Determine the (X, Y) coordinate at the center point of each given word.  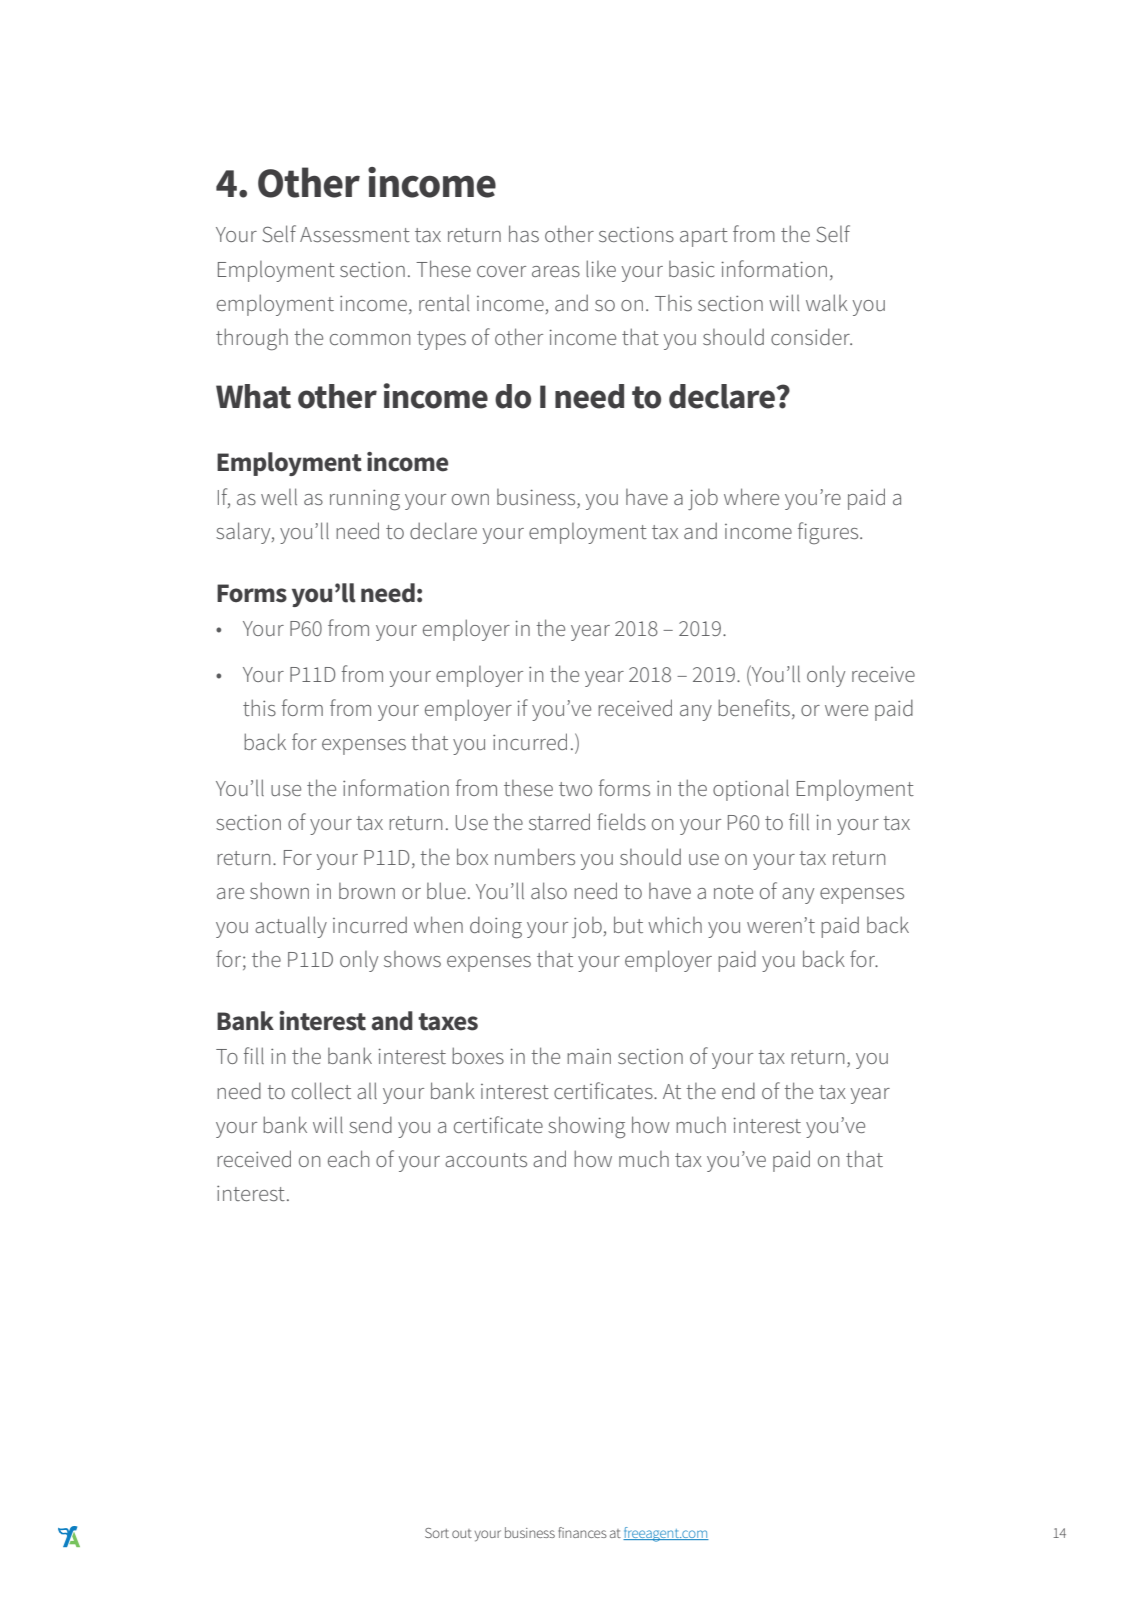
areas (556, 271)
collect (321, 1090)
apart (704, 237)
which (675, 924)
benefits (754, 707)
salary (244, 533)
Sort (437, 1533)
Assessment (355, 234)
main (589, 1056)
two (575, 789)
